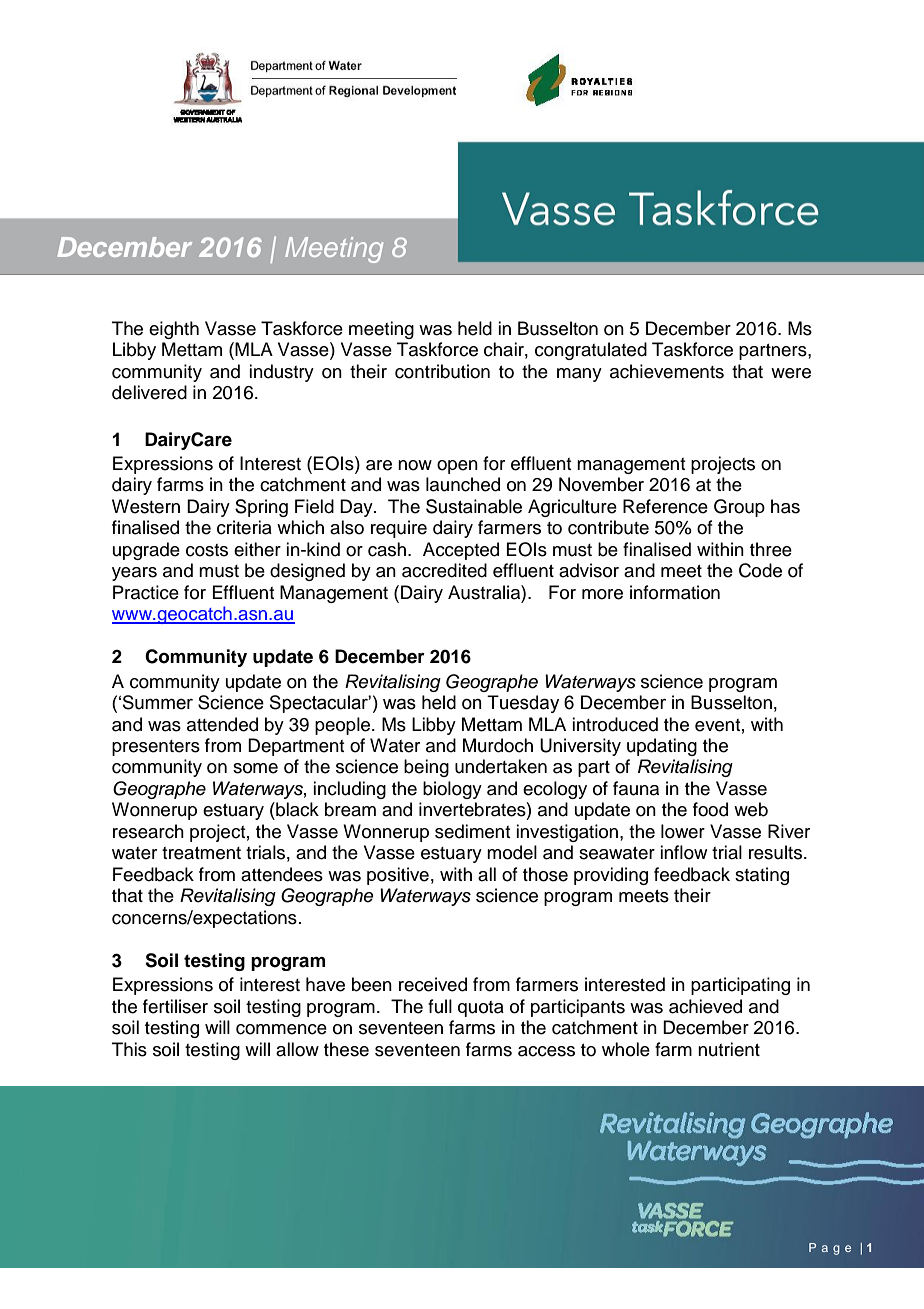 The width and height of the image is (924, 1309). Describe the element at coordinates (174, 330) in the image. I see `eighth` at that location.
